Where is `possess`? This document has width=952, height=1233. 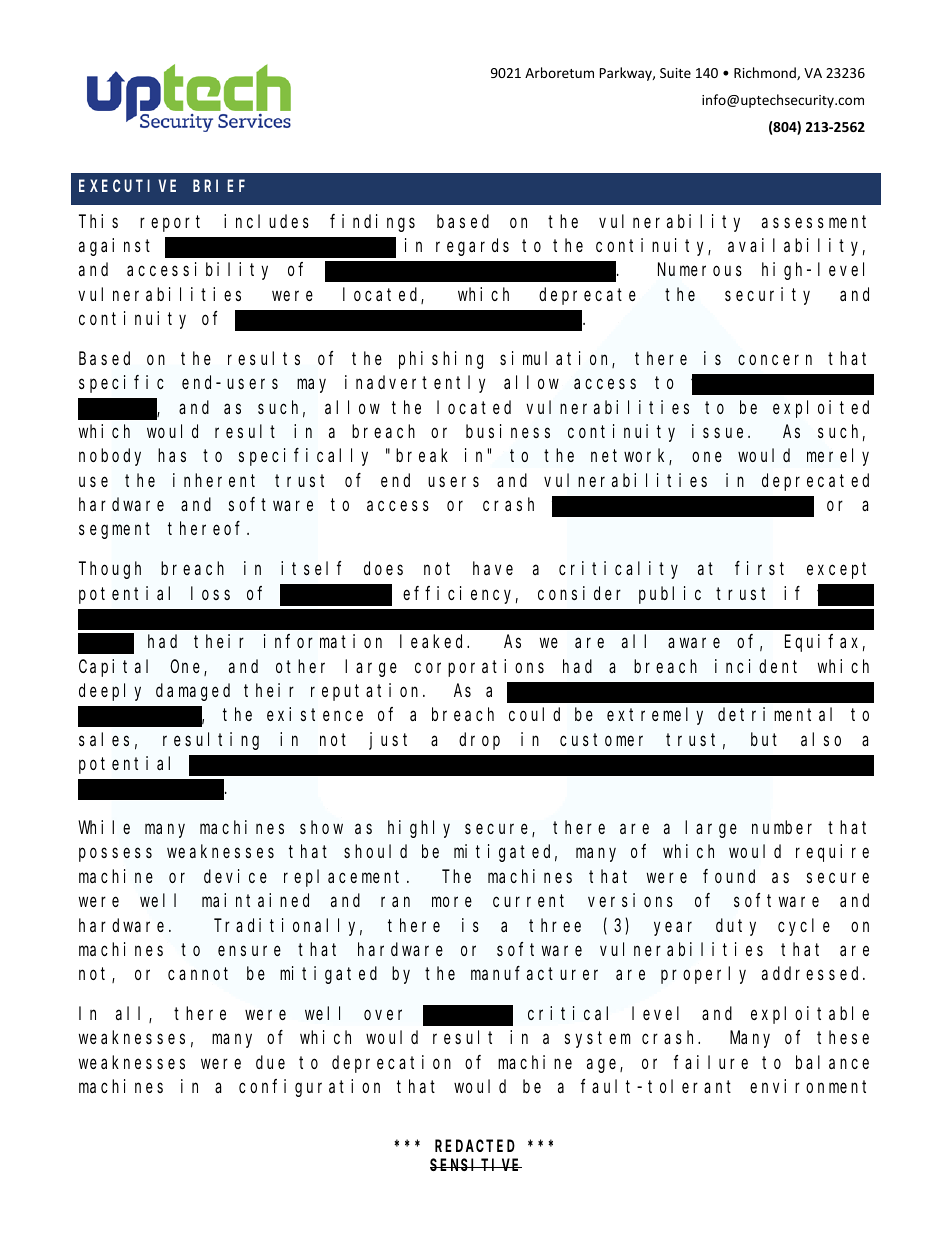
possess is located at coordinates (115, 855).
